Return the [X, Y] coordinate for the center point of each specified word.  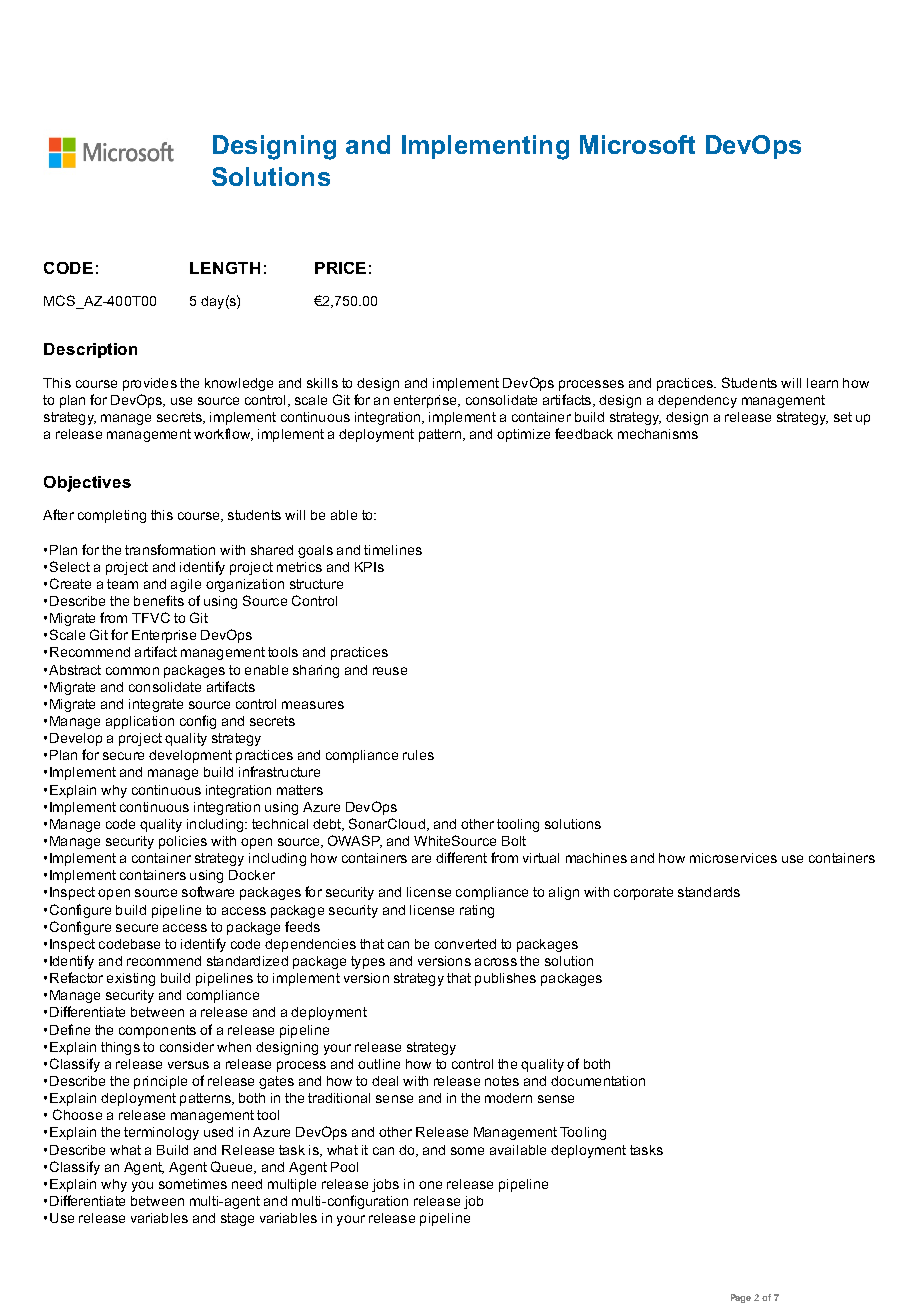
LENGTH [225, 268]
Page [741, 1298]
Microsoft [637, 144]
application [140, 722]
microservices [733, 858]
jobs [385, 1185]
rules [418, 755]
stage [237, 1219]
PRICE [340, 268]
